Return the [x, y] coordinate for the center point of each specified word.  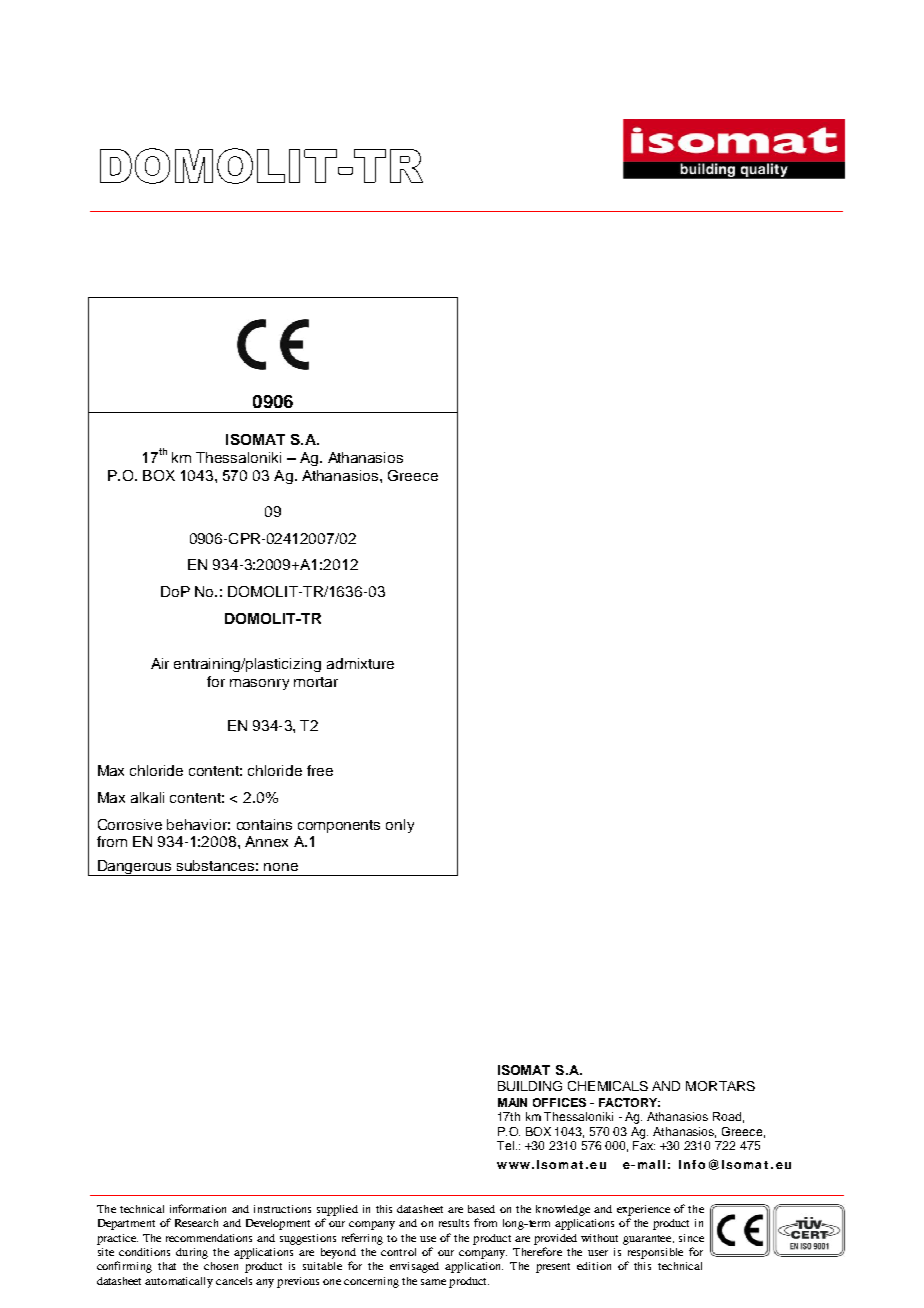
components [339, 826]
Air [160, 663]
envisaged [414, 1267]
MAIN [512, 1102]
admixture [360, 663]
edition [594, 1266]
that [167, 1266]
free [320, 770]
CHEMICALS [608, 1086]
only [400, 826]
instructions [282, 1209]
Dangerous [135, 868]
